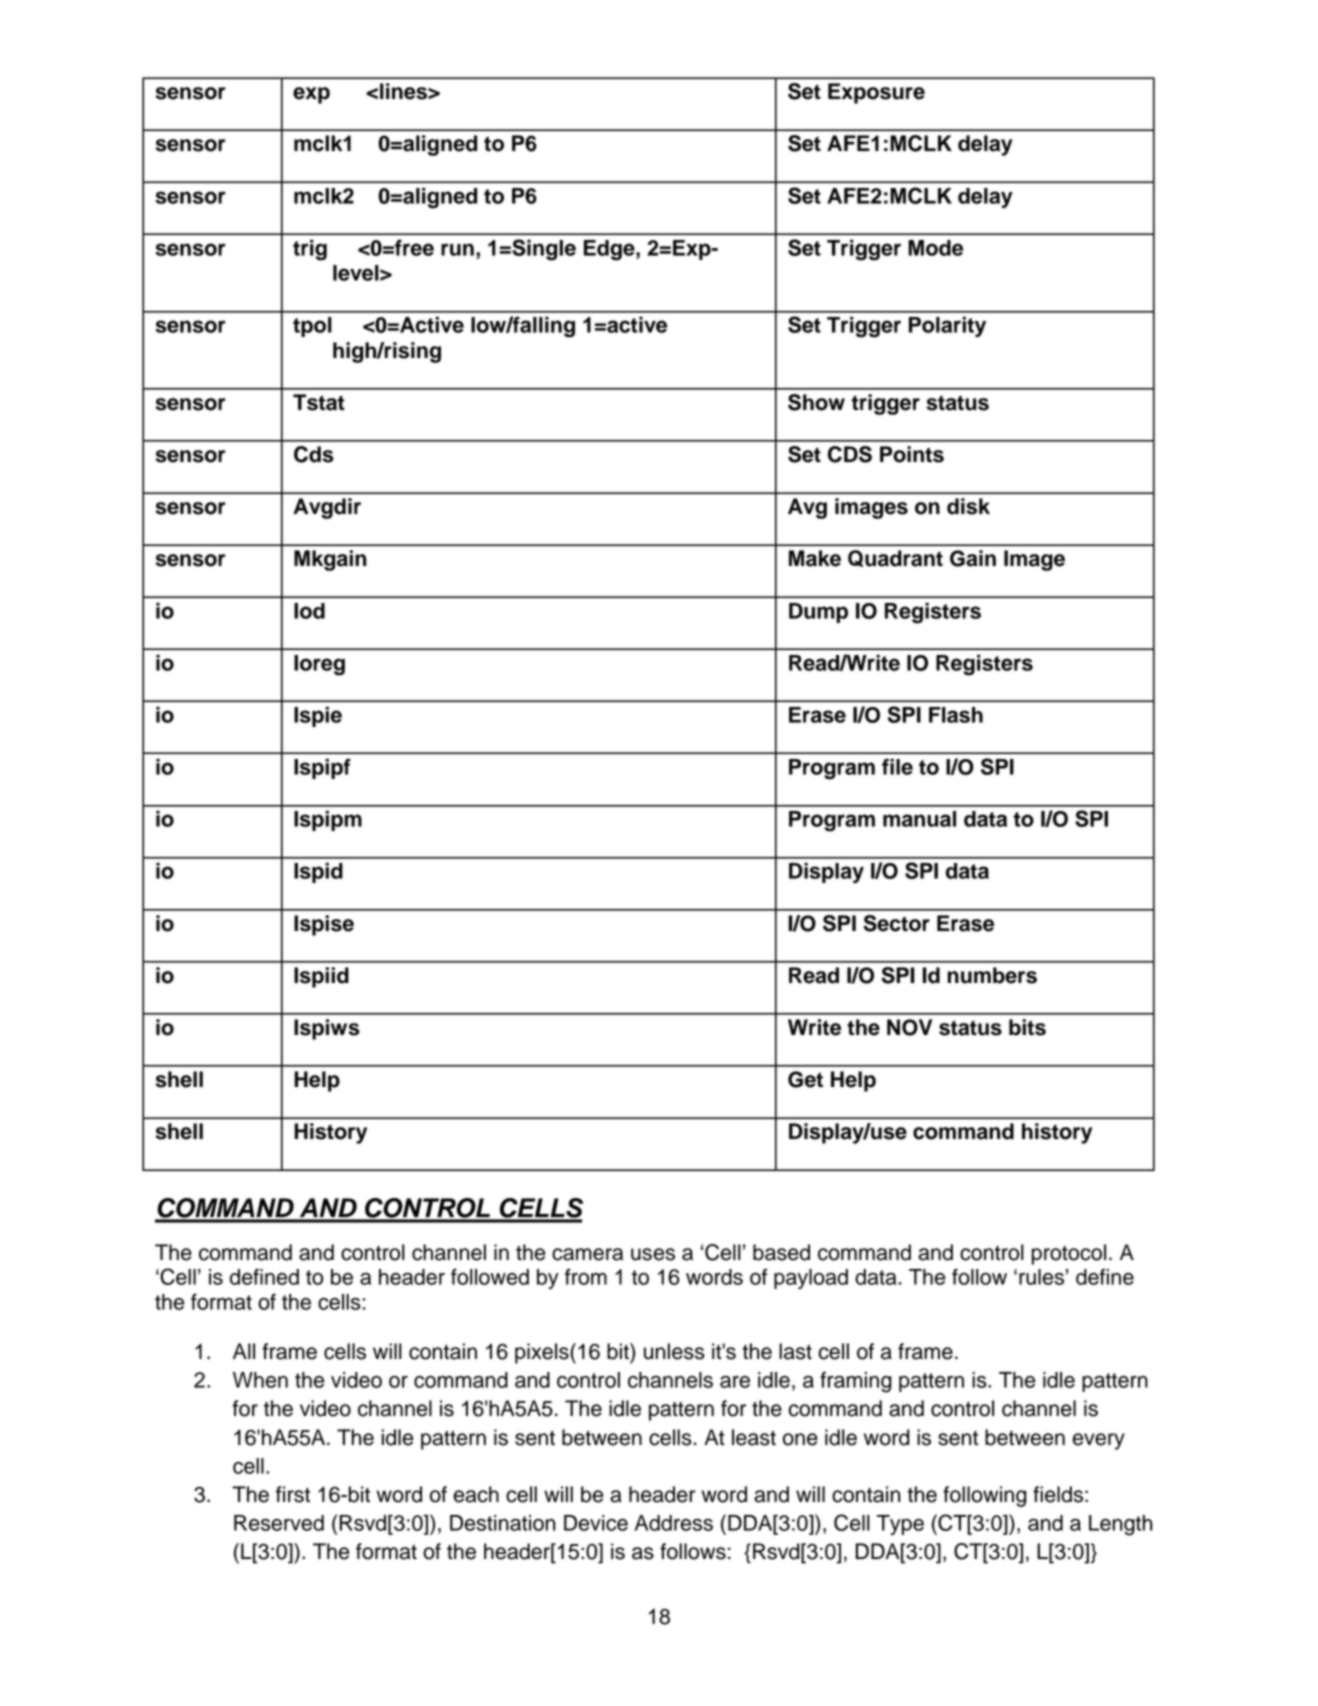 Image resolution: width=1318 pixels, height=1706 pixels. Describe the element at coordinates (1098, 1441) in the screenshot. I see `every` at that location.
